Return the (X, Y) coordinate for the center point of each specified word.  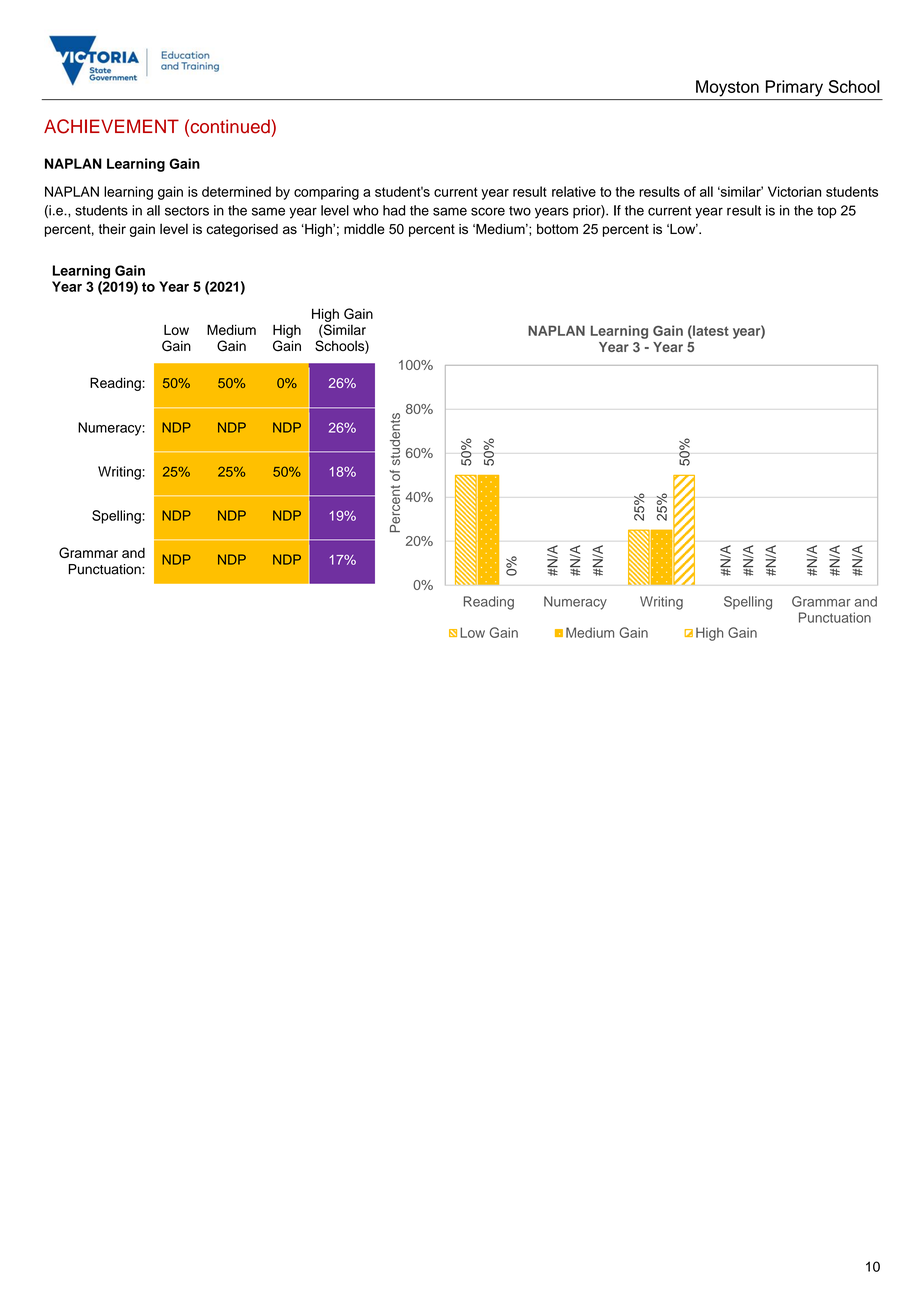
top (827, 212)
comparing (326, 193)
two (520, 211)
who (366, 210)
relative (574, 191)
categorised (242, 230)
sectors (187, 211)
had (394, 210)
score (488, 211)
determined (236, 191)
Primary (794, 88)
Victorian (794, 191)
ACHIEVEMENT (111, 126)
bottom (557, 229)
